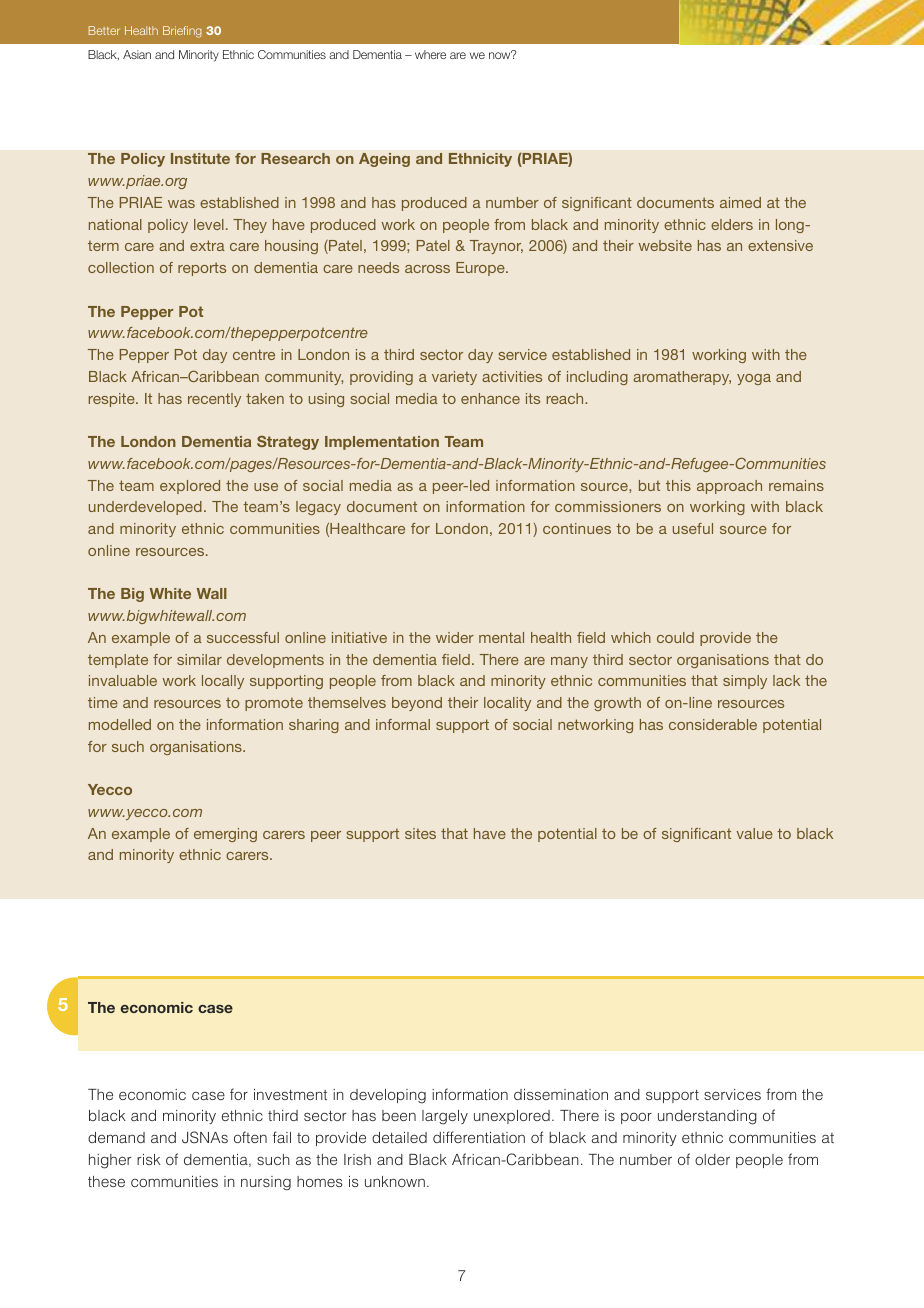  Describe the element at coordinates (182, 32) in the screenshot. I see `Briefing` at that location.
